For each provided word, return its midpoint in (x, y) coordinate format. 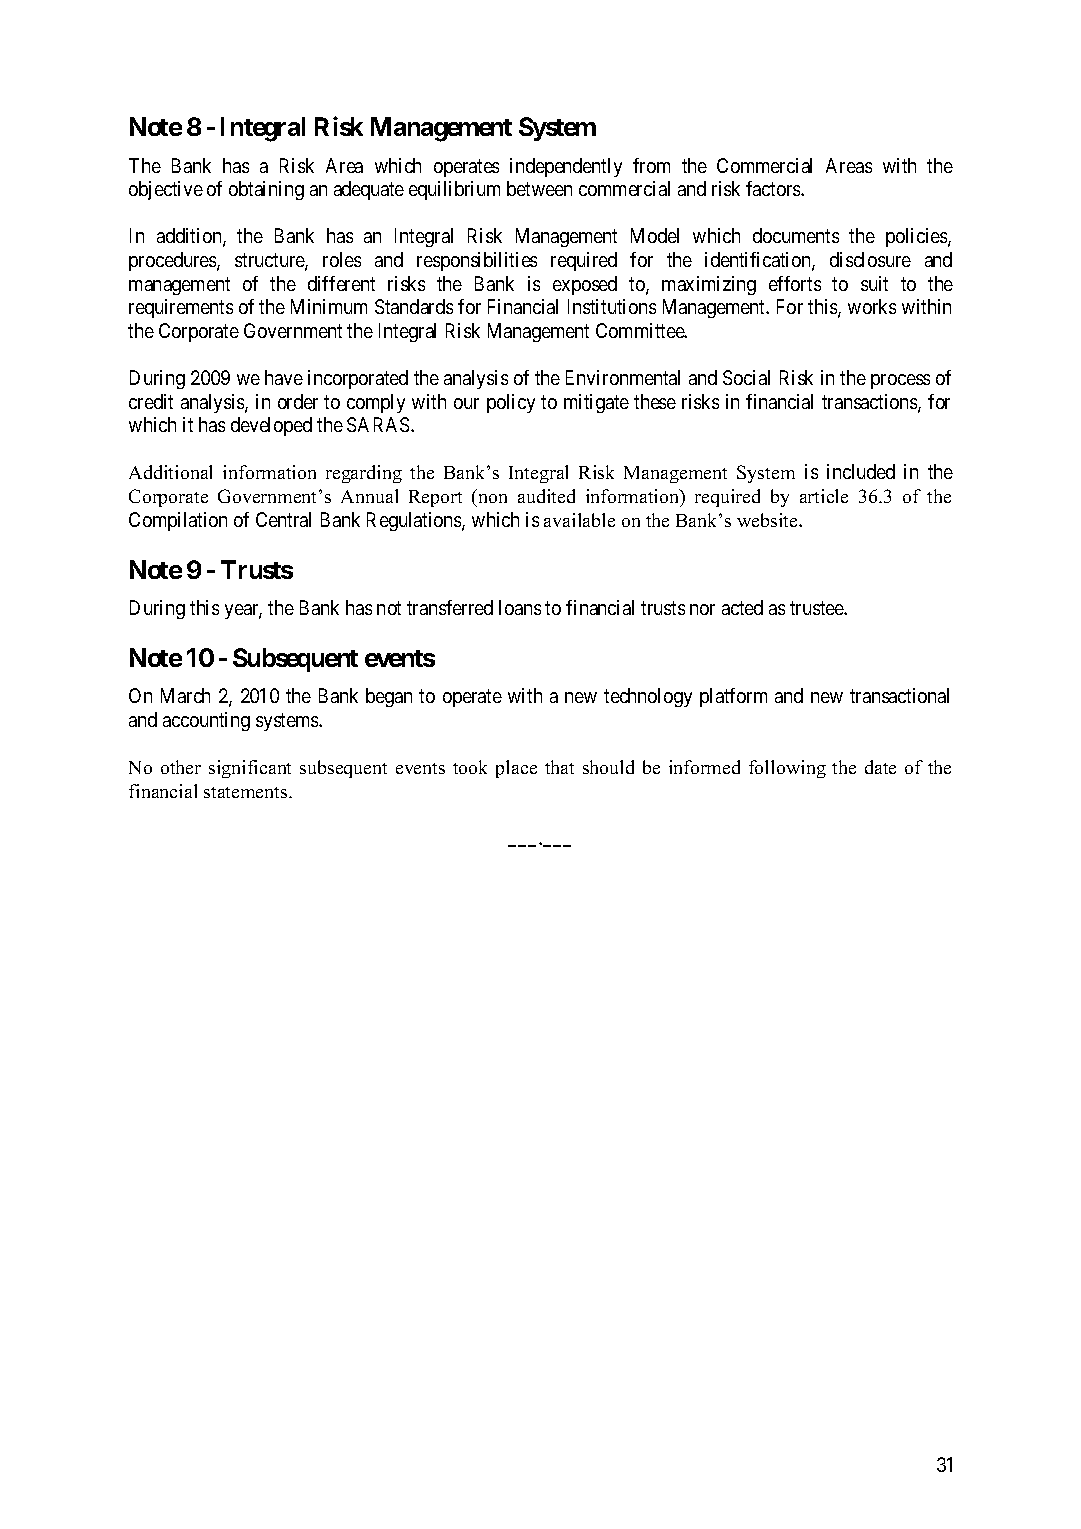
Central (283, 519)
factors (774, 188)
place (516, 769)
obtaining (266, 190)
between (539, 188)
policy (511, 403)
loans (520, 607)
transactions (870, 403)
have (284, 377)
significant (250, 769)
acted (742, 607)
